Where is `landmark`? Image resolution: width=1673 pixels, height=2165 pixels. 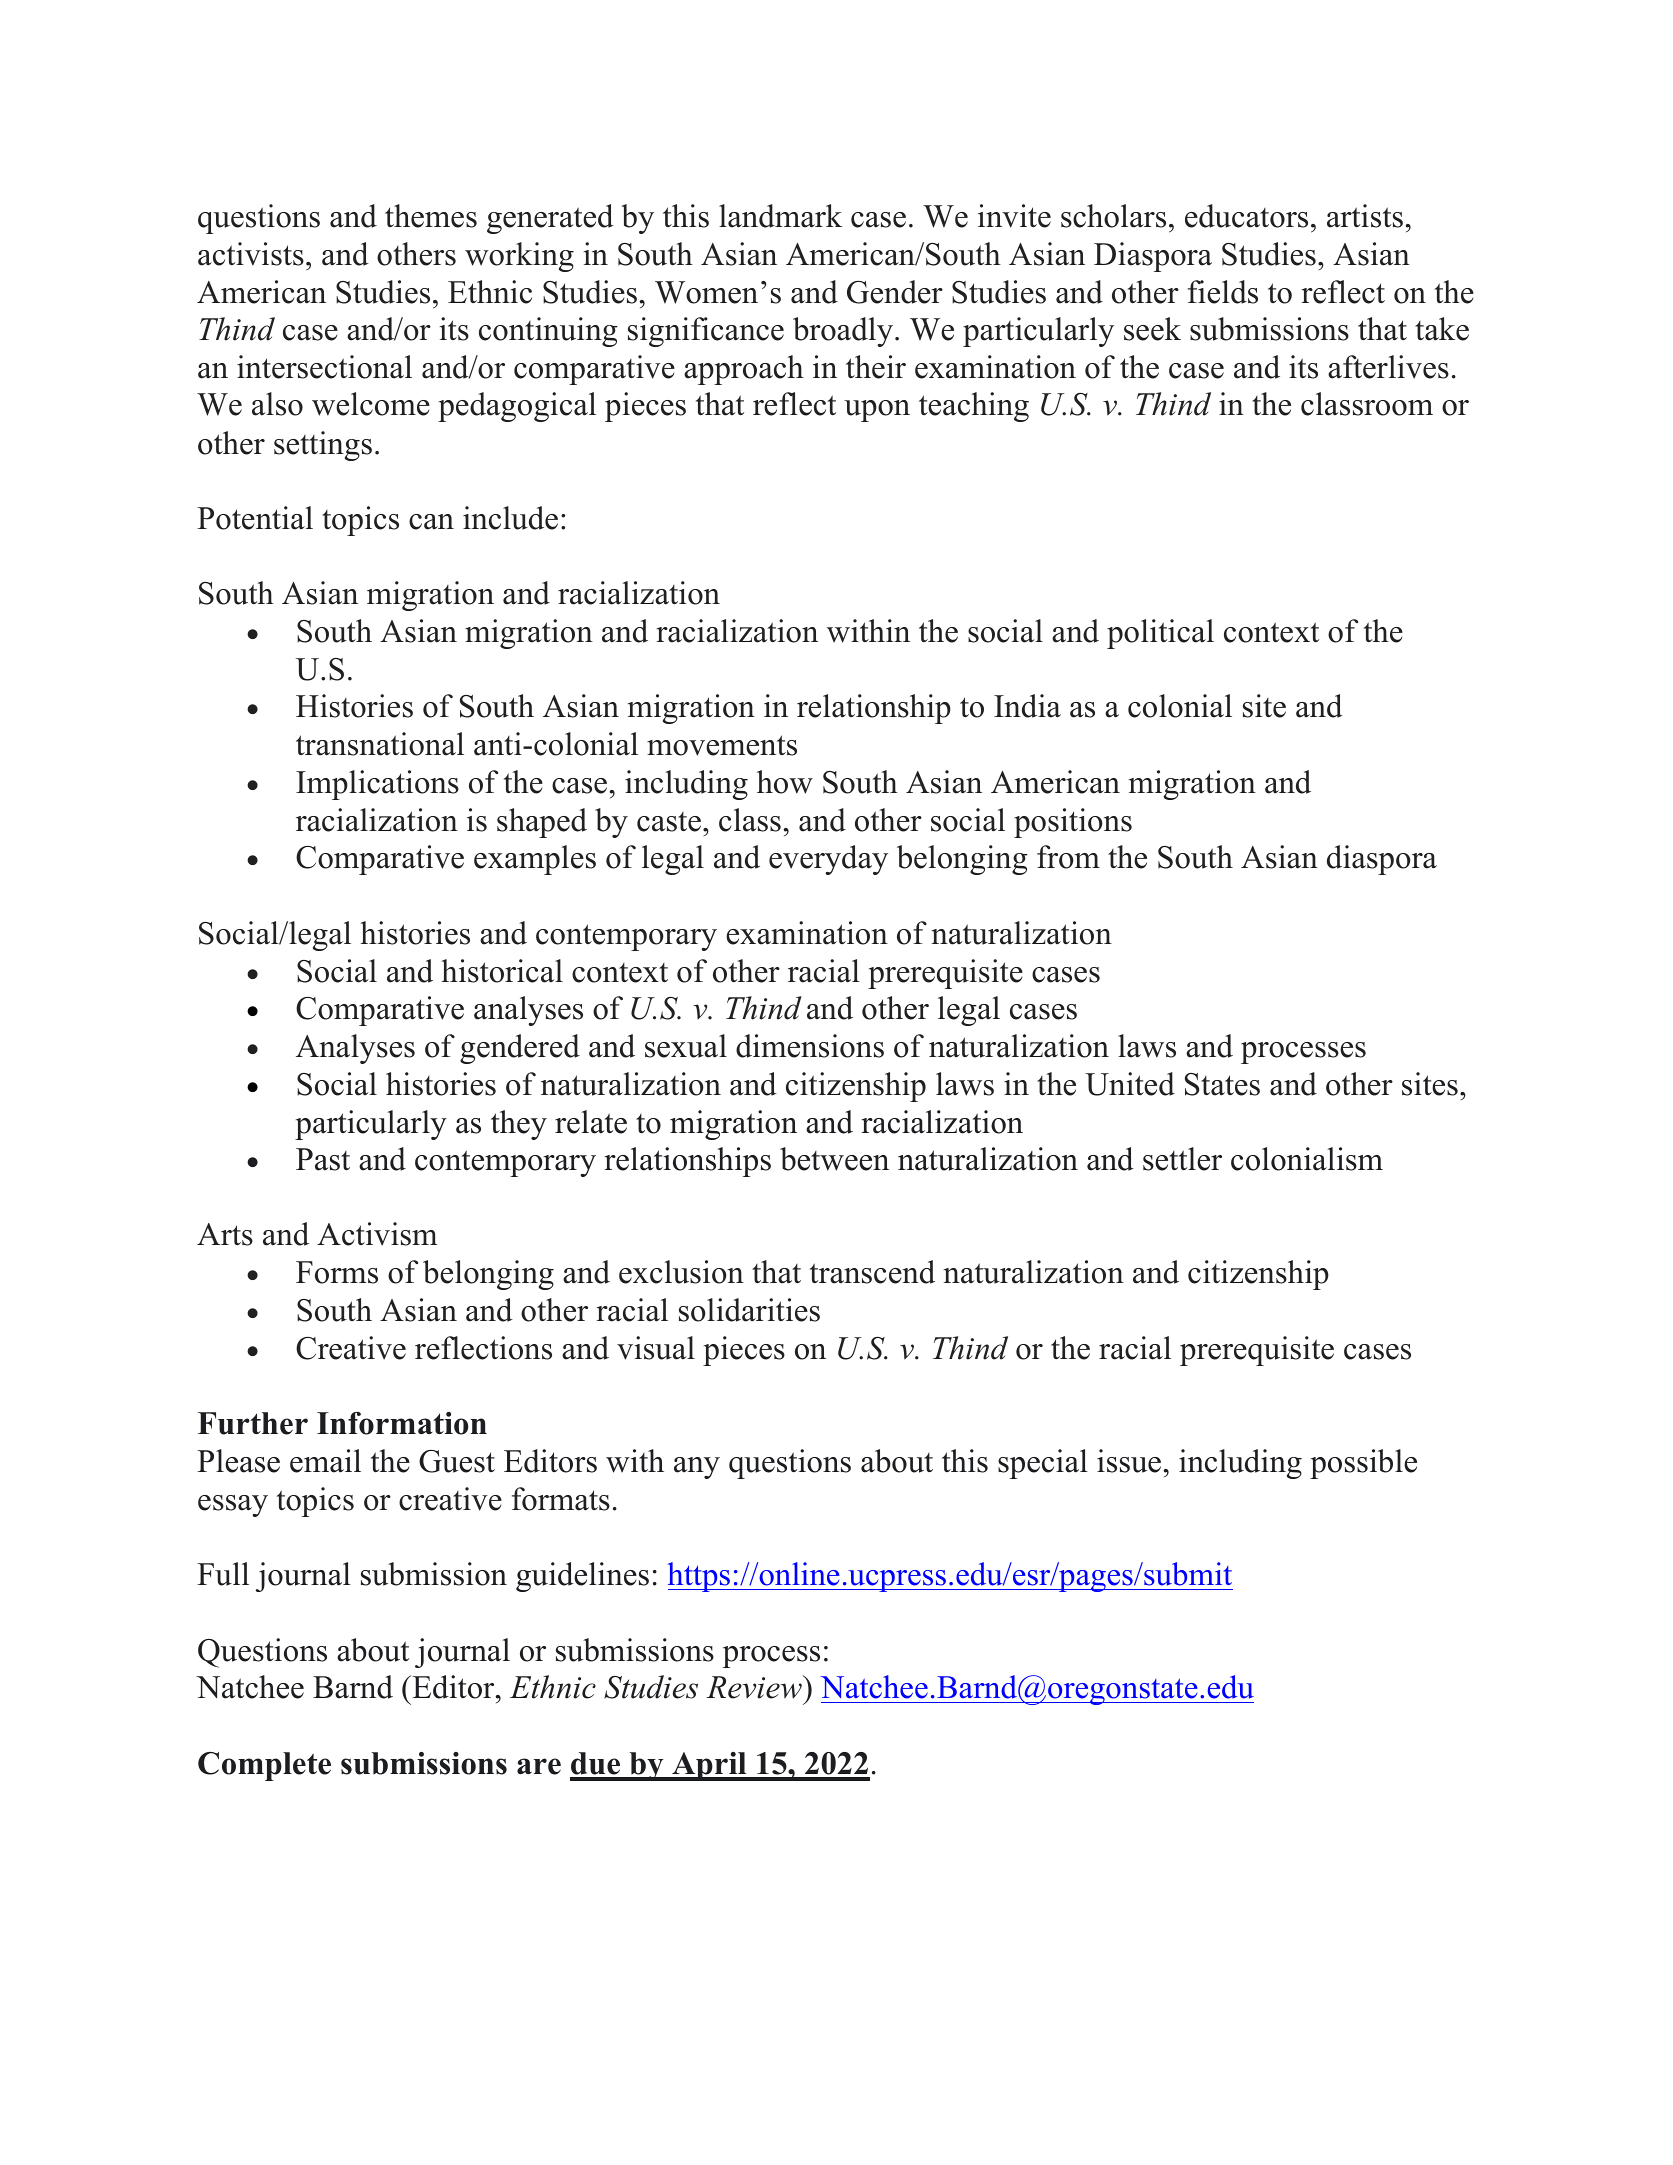 landmark is located at coordinates (780, 216).
